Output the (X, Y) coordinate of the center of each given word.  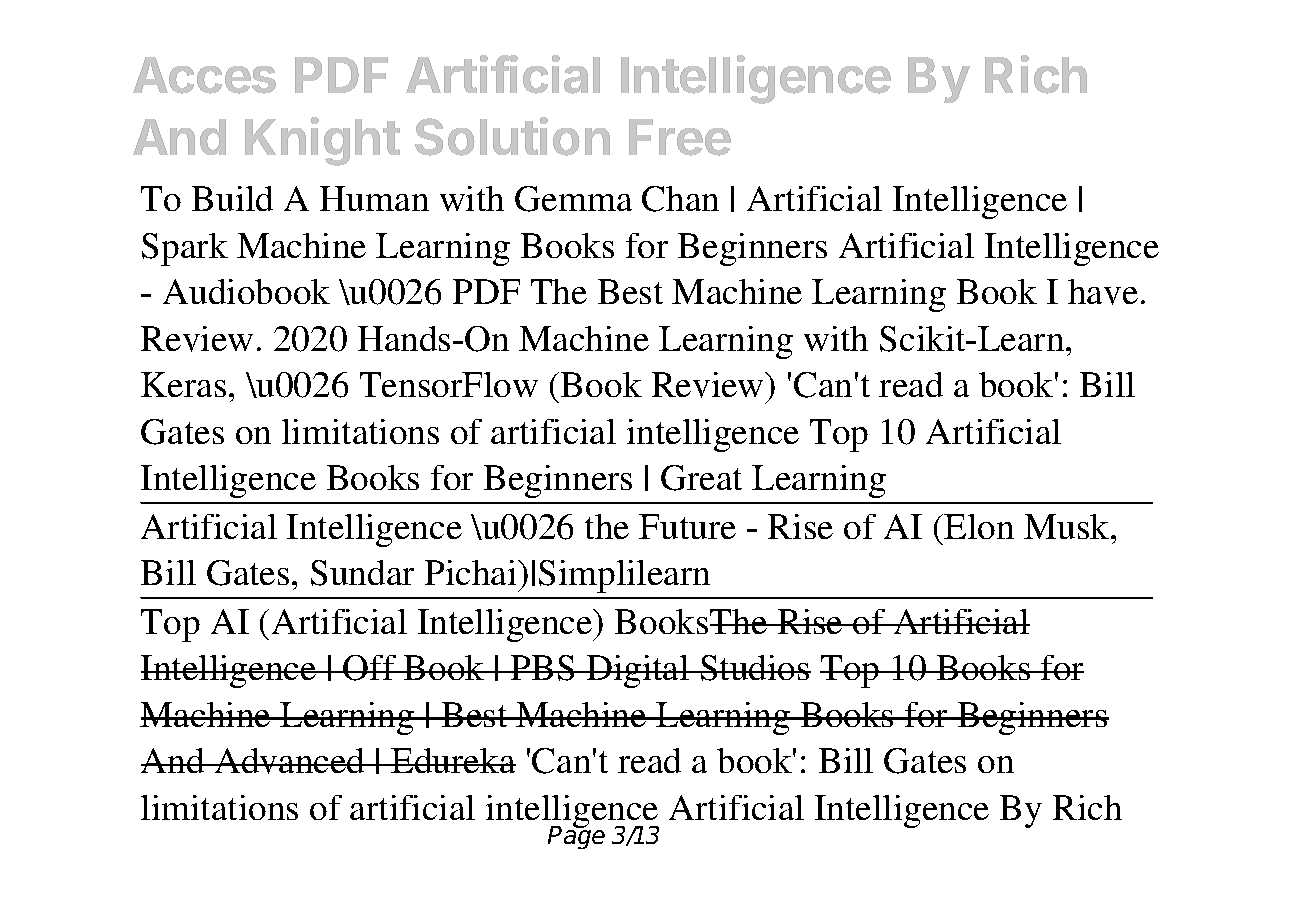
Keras (183, 384)
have (1103, 292)
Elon (979, 526)
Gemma (573, 199)
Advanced (290, 761)
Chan (680, 199)
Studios (754, 668)
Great (701, 478)
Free (680, 137)
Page (576, 836)
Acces (204, 75)
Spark (185, 249)
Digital (638, 671)
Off (370, 668)
